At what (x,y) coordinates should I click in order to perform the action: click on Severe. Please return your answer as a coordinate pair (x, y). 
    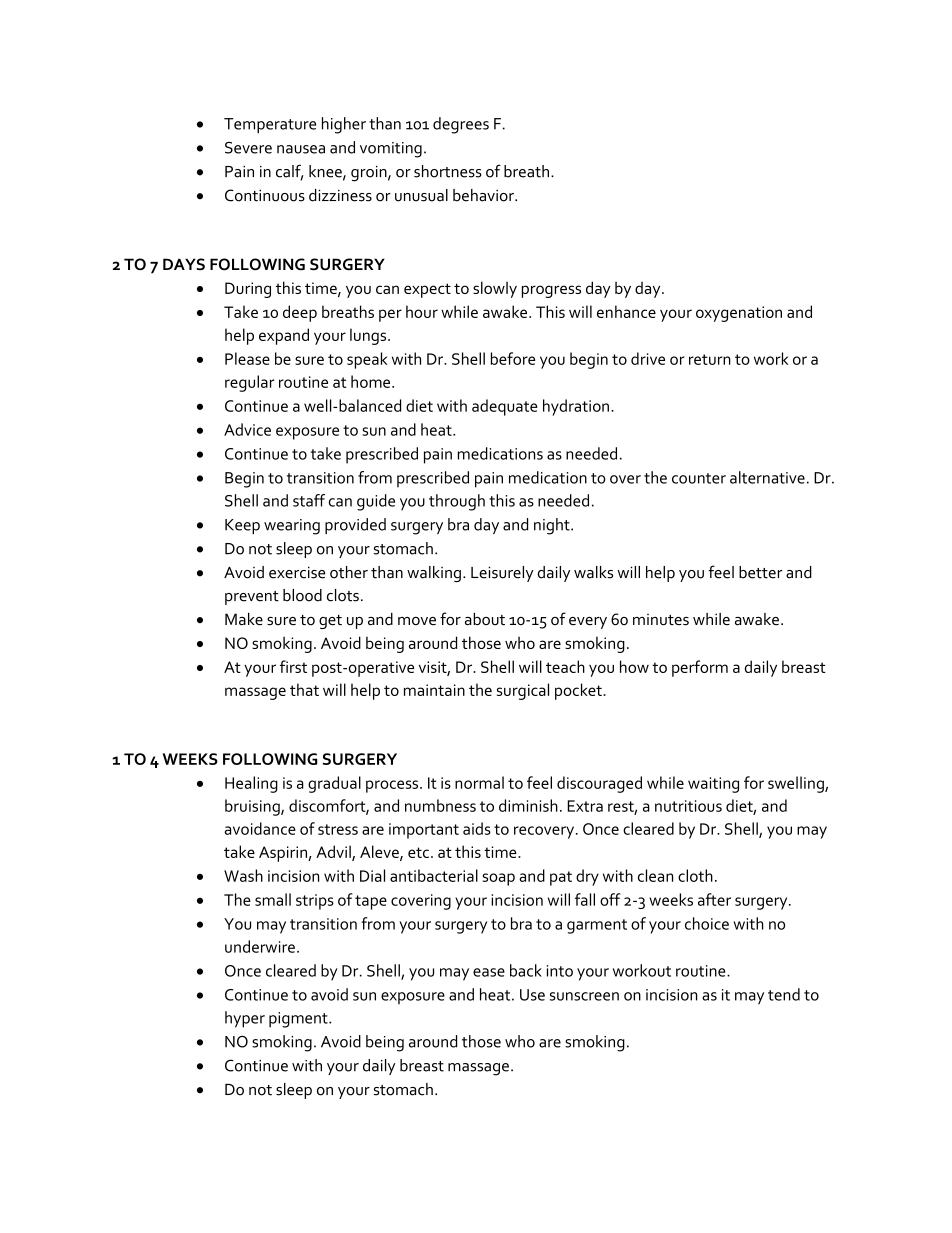
    Looking at the image, I should click on (248, 148).
